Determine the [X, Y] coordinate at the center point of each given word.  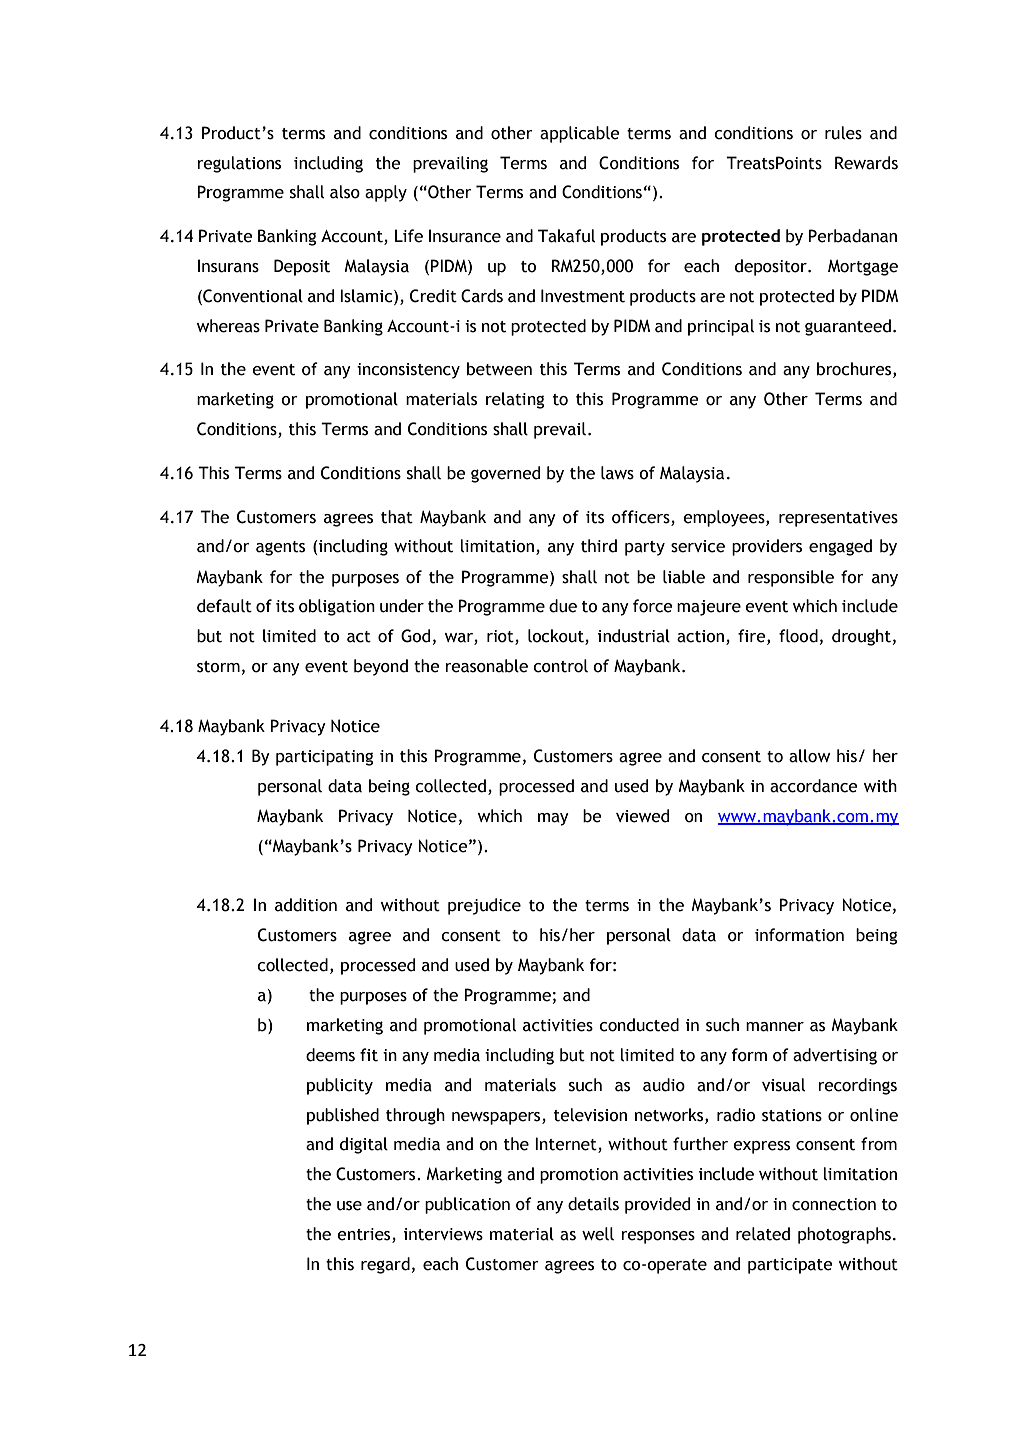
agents [280, 548]
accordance [814, 786]
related [763, 1234]
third [599, 546]
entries [365, 1235]
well [598, 1234]
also [345, 192]
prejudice [484, 906]
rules [843, 133]
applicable [580, 134]
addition [306, 905]
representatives [838, 519]
